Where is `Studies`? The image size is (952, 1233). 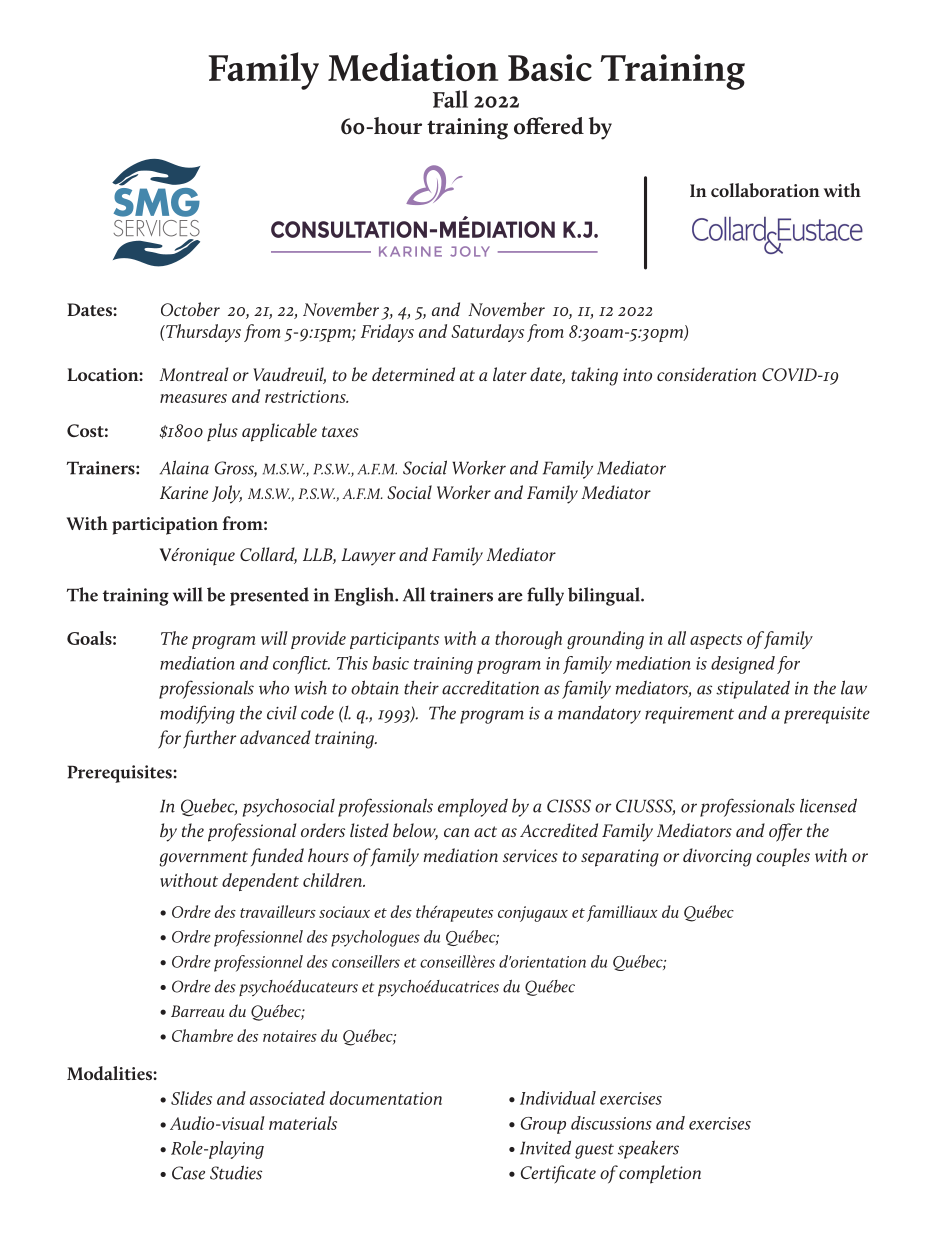
Studies is located at coordinates (236, 1172).
